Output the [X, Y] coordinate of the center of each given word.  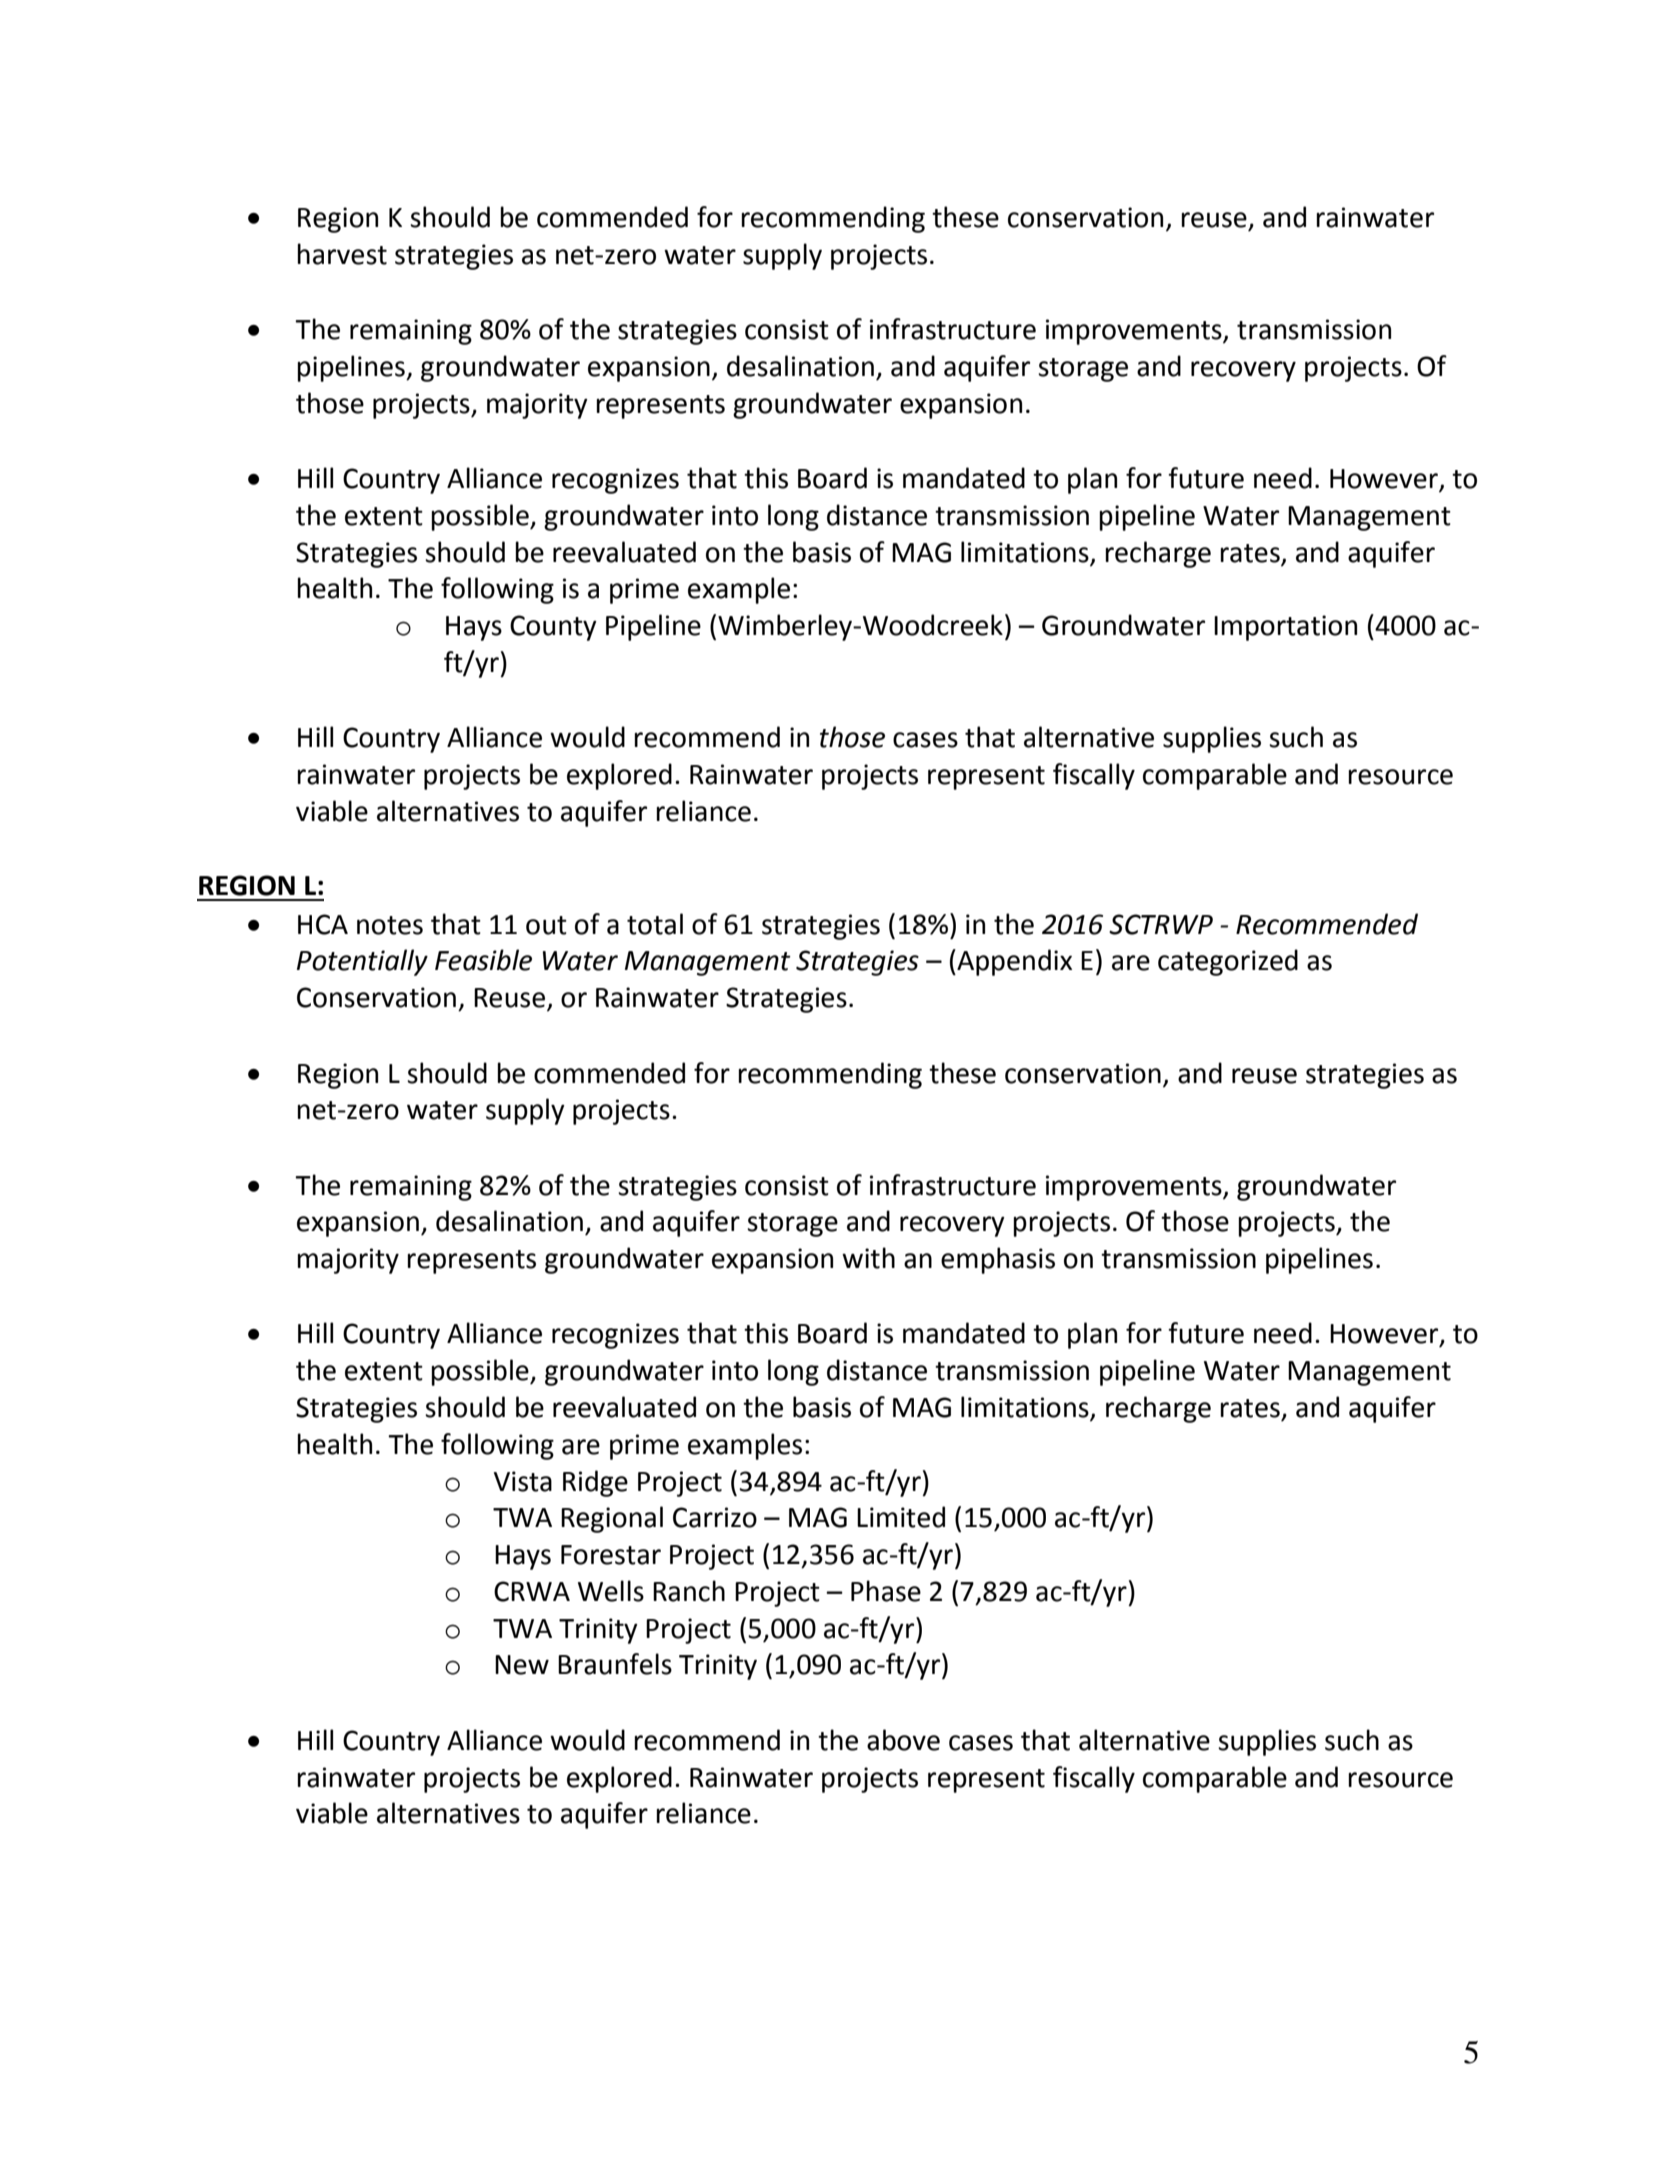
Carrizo [715, 1517]
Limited [901, 1517]
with [868, 1258]
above [903, 1740]
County [553, 628]
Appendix [1013, 962]
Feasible [483, 960]
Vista [523, 1481]
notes [390, 925]
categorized [1228, 962]
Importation [1285, 628]
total [655, 924]
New [522, 1665]
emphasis [998, 1260]
